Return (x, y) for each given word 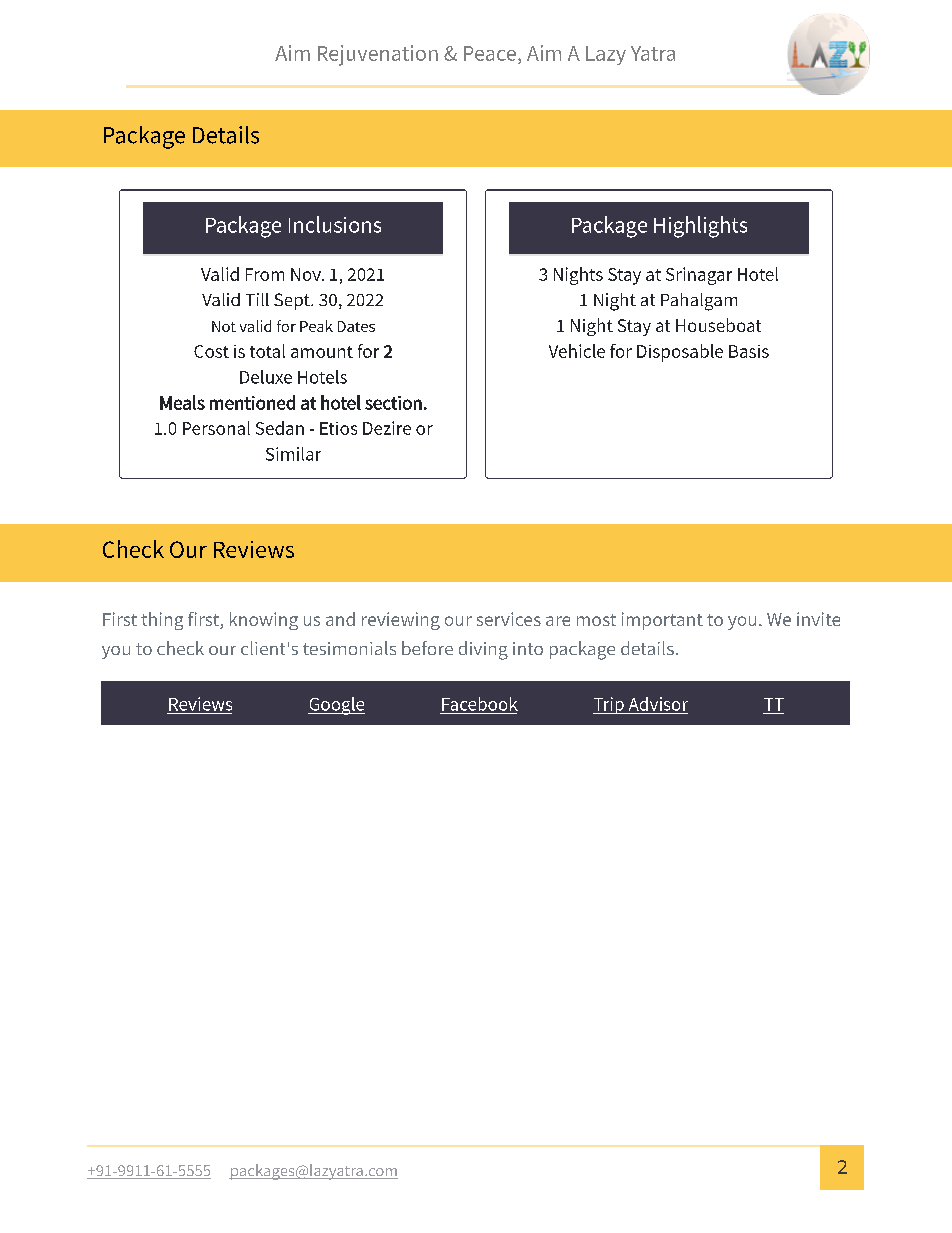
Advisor (658, 704)
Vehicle (577, 351)
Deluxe (266, 377)
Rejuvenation (378, 55)
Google (336, 706)
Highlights (700, 227)
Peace (490, 53)
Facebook (480, 704)
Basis (749, 351)
